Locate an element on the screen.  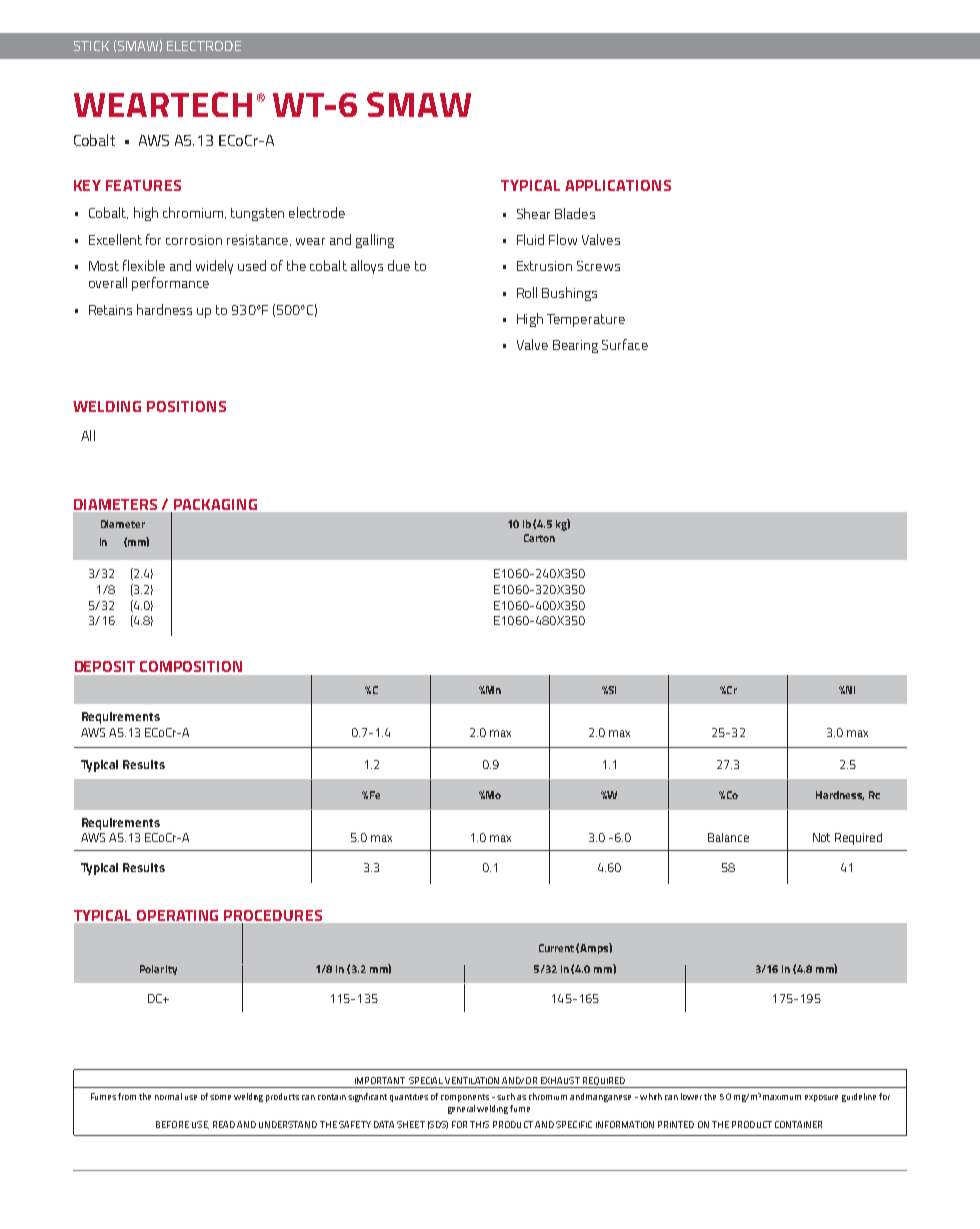
Shear is located at coordinates (533, 213).
